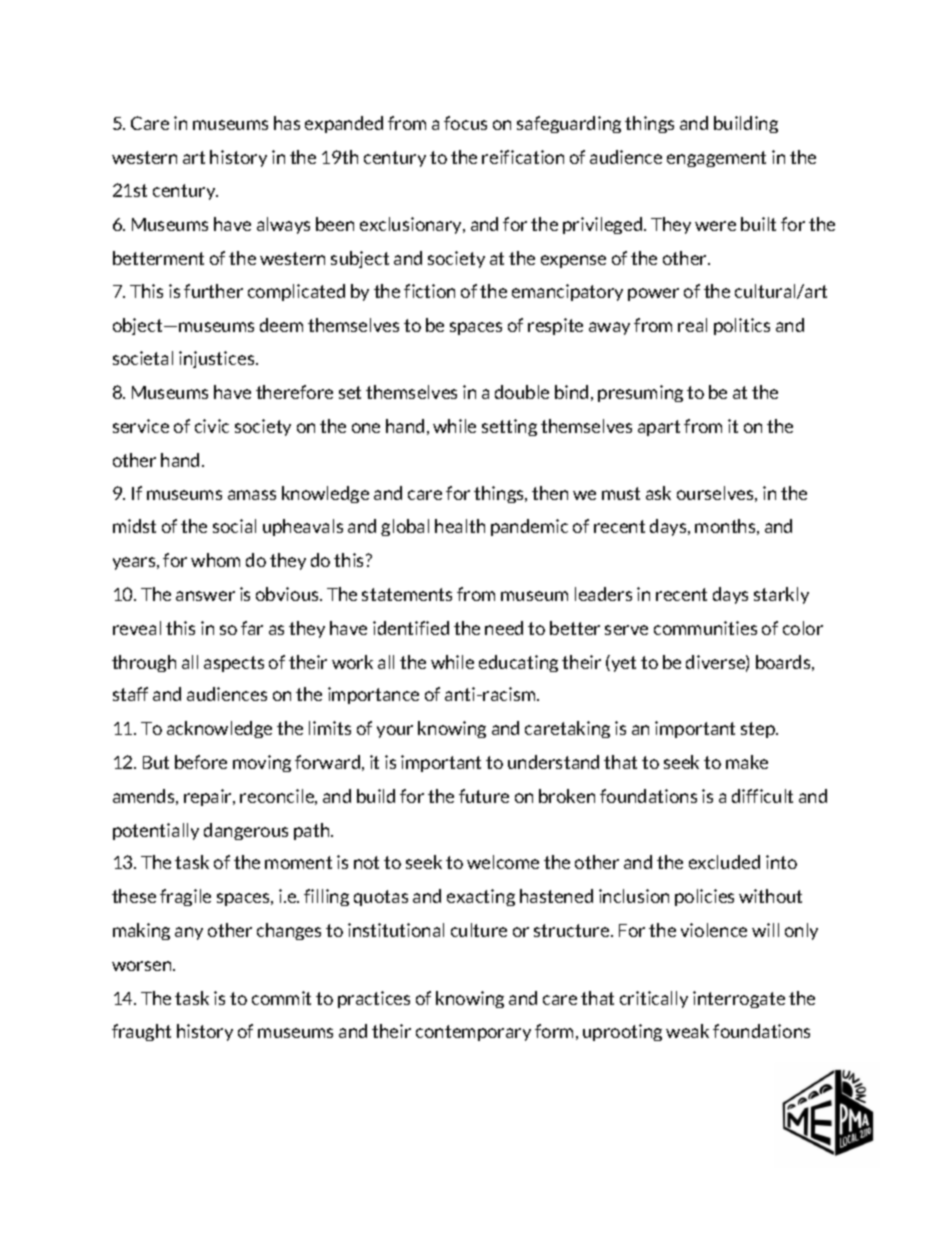 Image resolution: width=952 pixels, height=1233 pixels. Describe the element at coordinates (281, 998) in the document. I see `commit` at that location.
